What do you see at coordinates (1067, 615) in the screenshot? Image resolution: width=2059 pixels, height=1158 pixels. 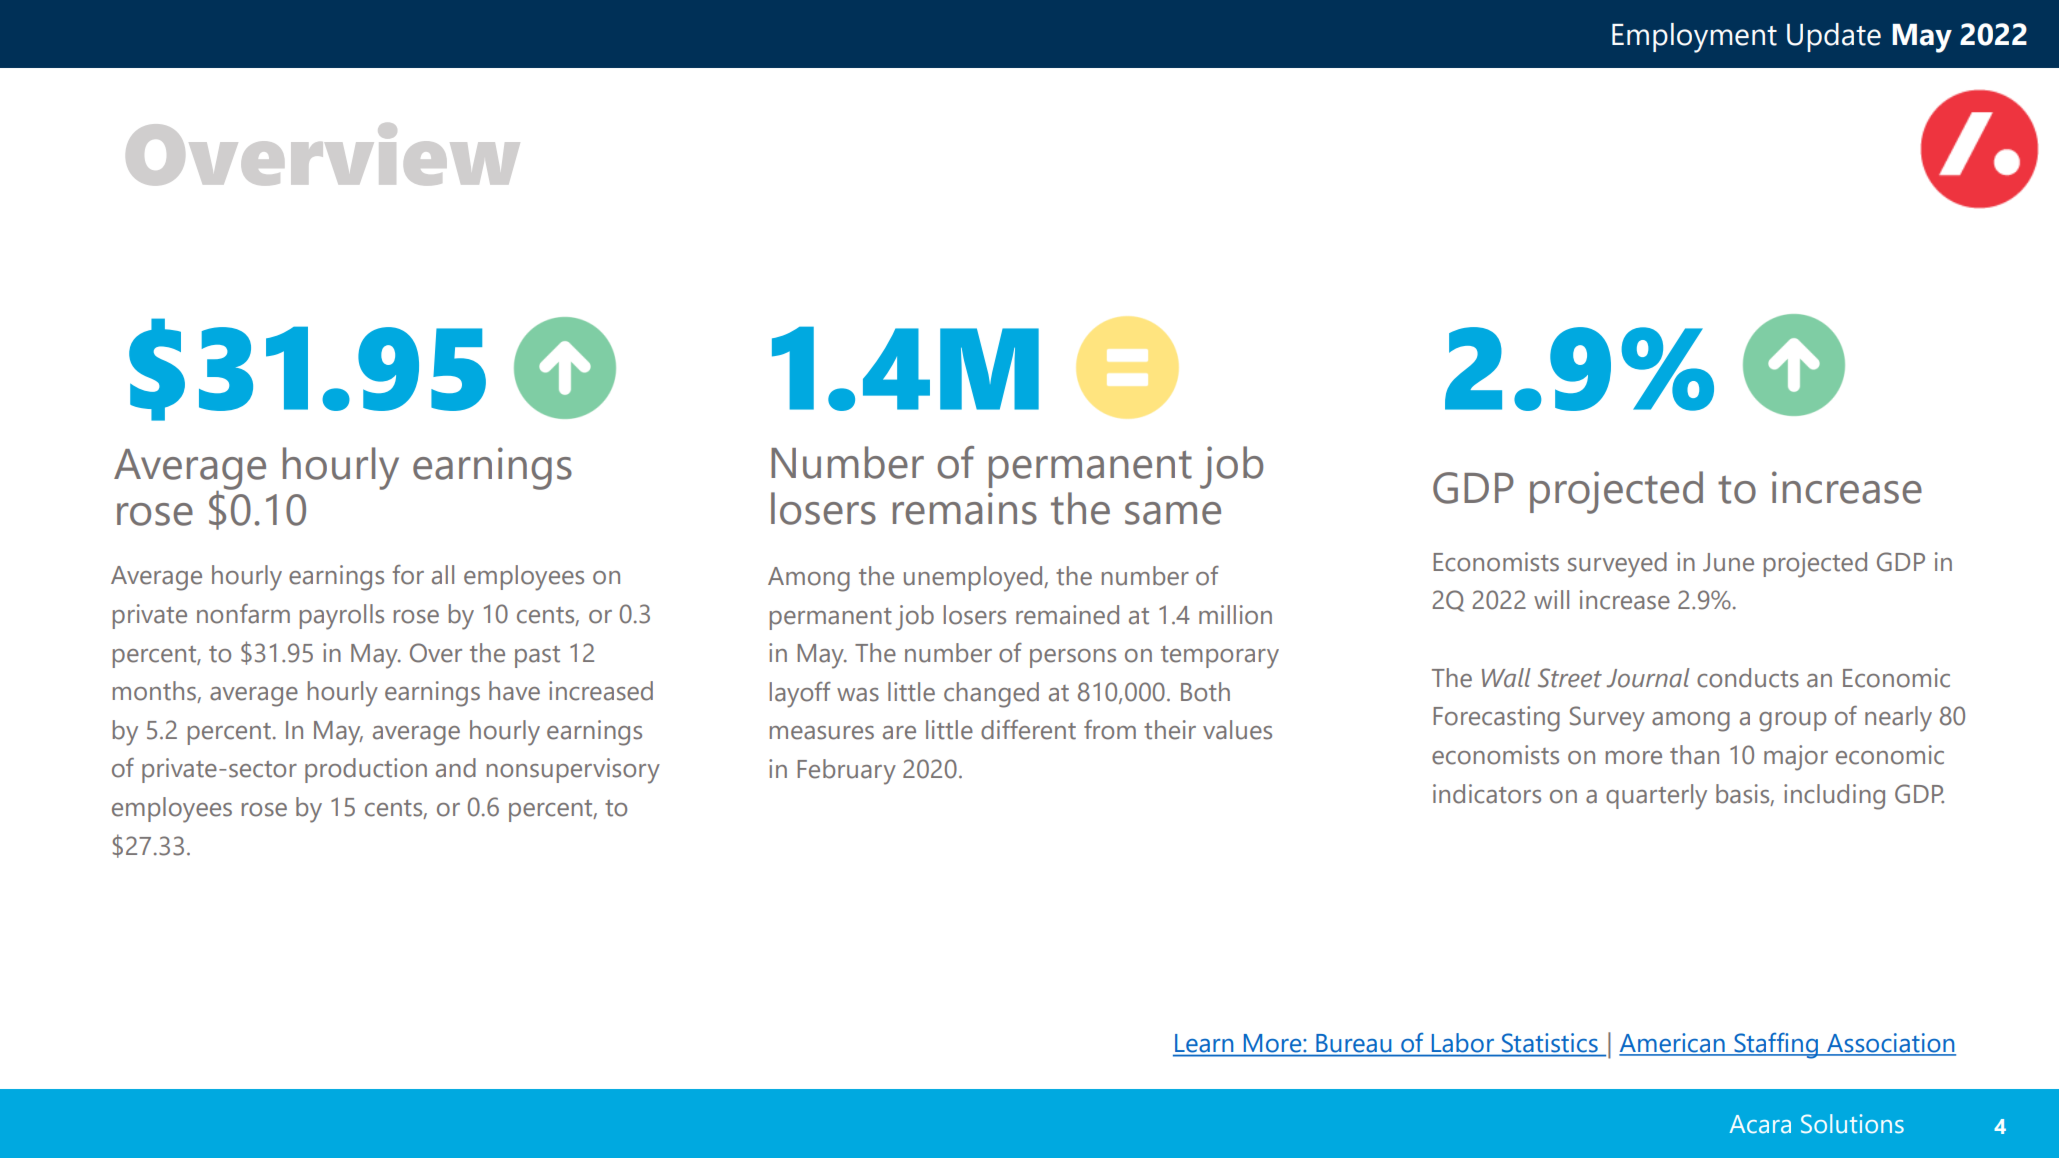 I see `remained` at bounding box center [1067, 615].
